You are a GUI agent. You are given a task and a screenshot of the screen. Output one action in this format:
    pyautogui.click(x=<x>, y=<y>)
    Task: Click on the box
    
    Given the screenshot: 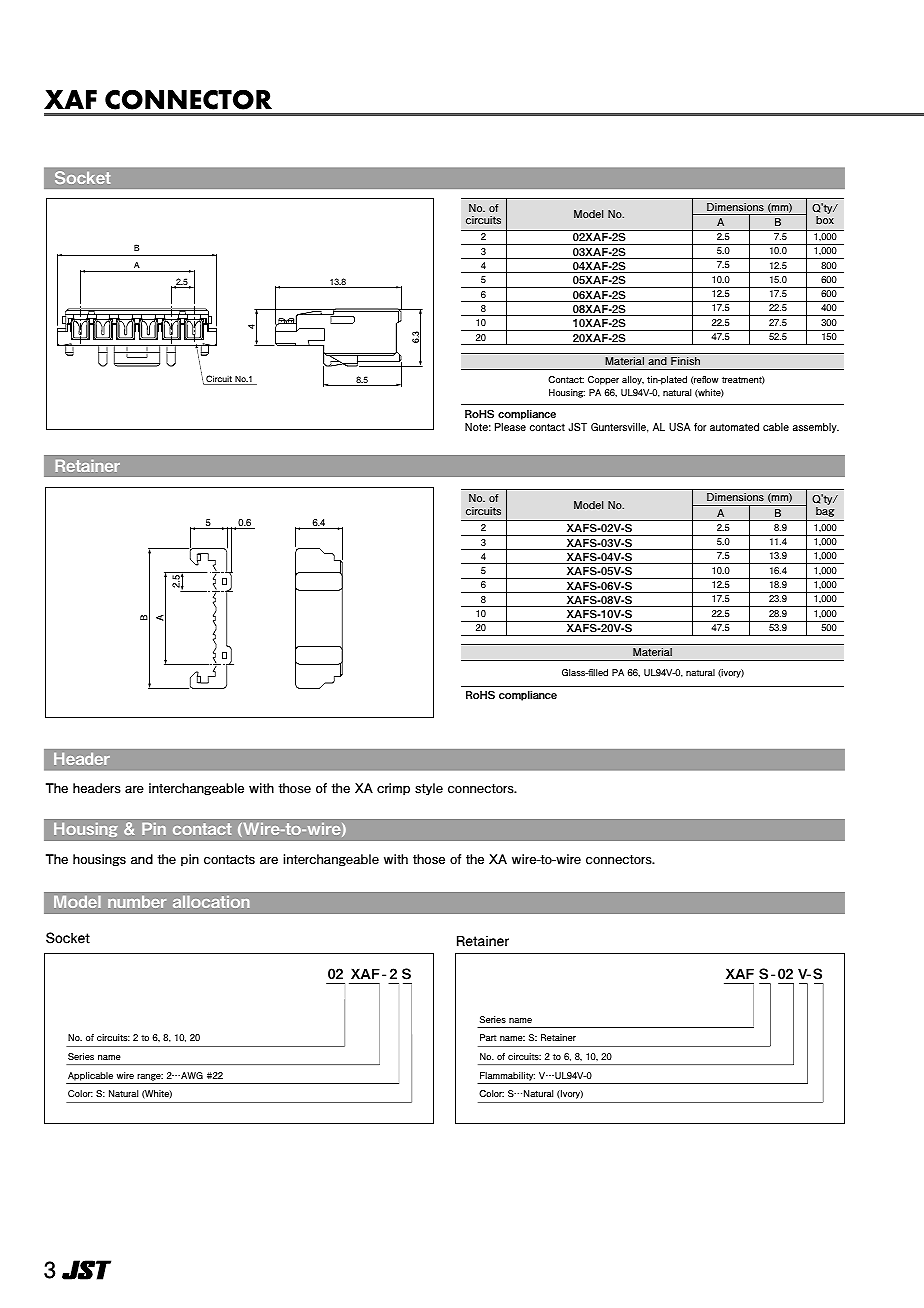 What is the action you would take?
    pyautogui.click(x=825, y=220)
